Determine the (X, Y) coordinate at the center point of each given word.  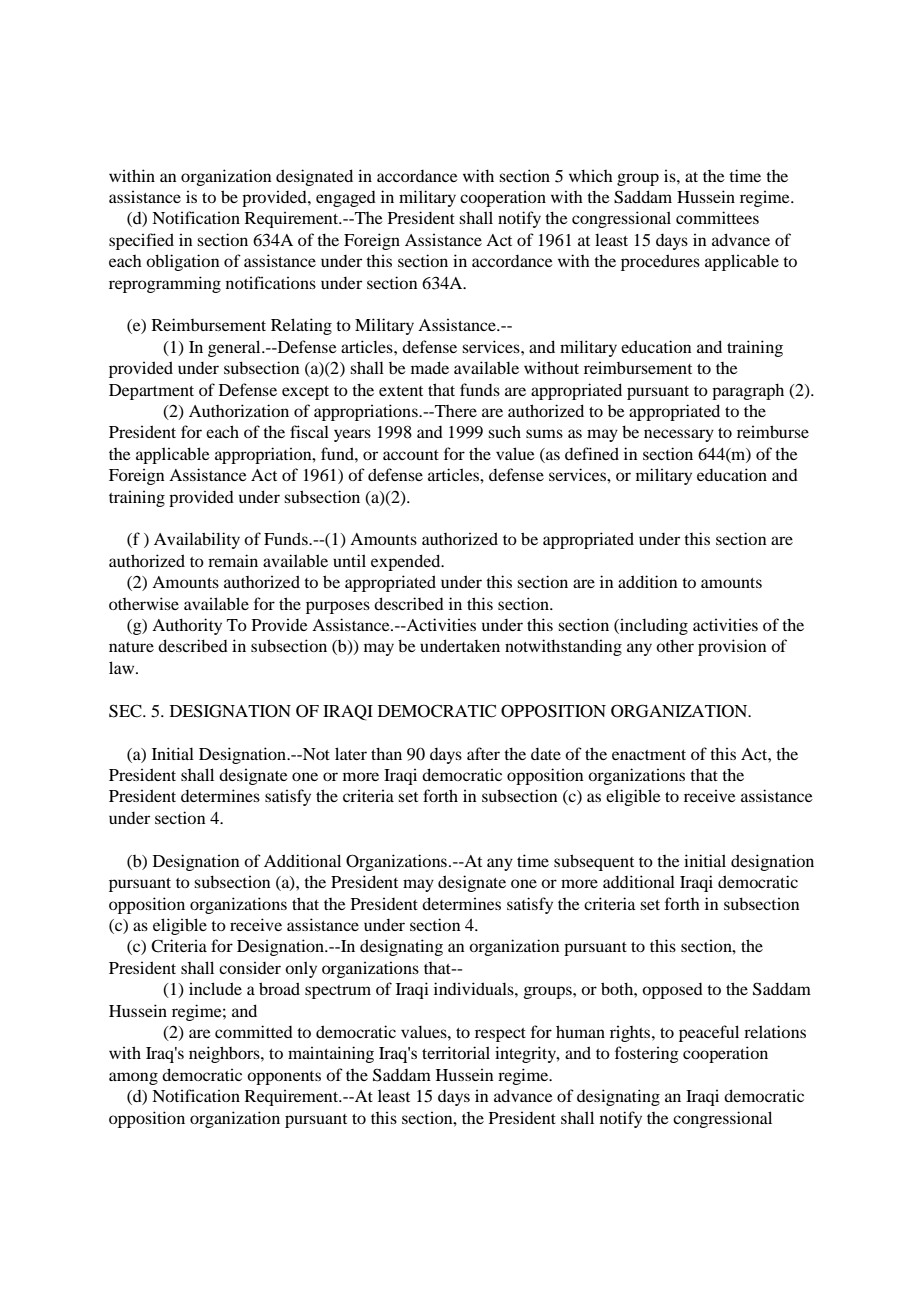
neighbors (225, 1054)
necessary (679, 435)
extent (401, 391)
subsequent (594, 862)
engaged (346, 199)
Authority (187, 626)
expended (407, 562)
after (483, 753)
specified (141, 241)
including (653, 626)
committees (717, 217)
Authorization (239, 410)
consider (250, 967)
